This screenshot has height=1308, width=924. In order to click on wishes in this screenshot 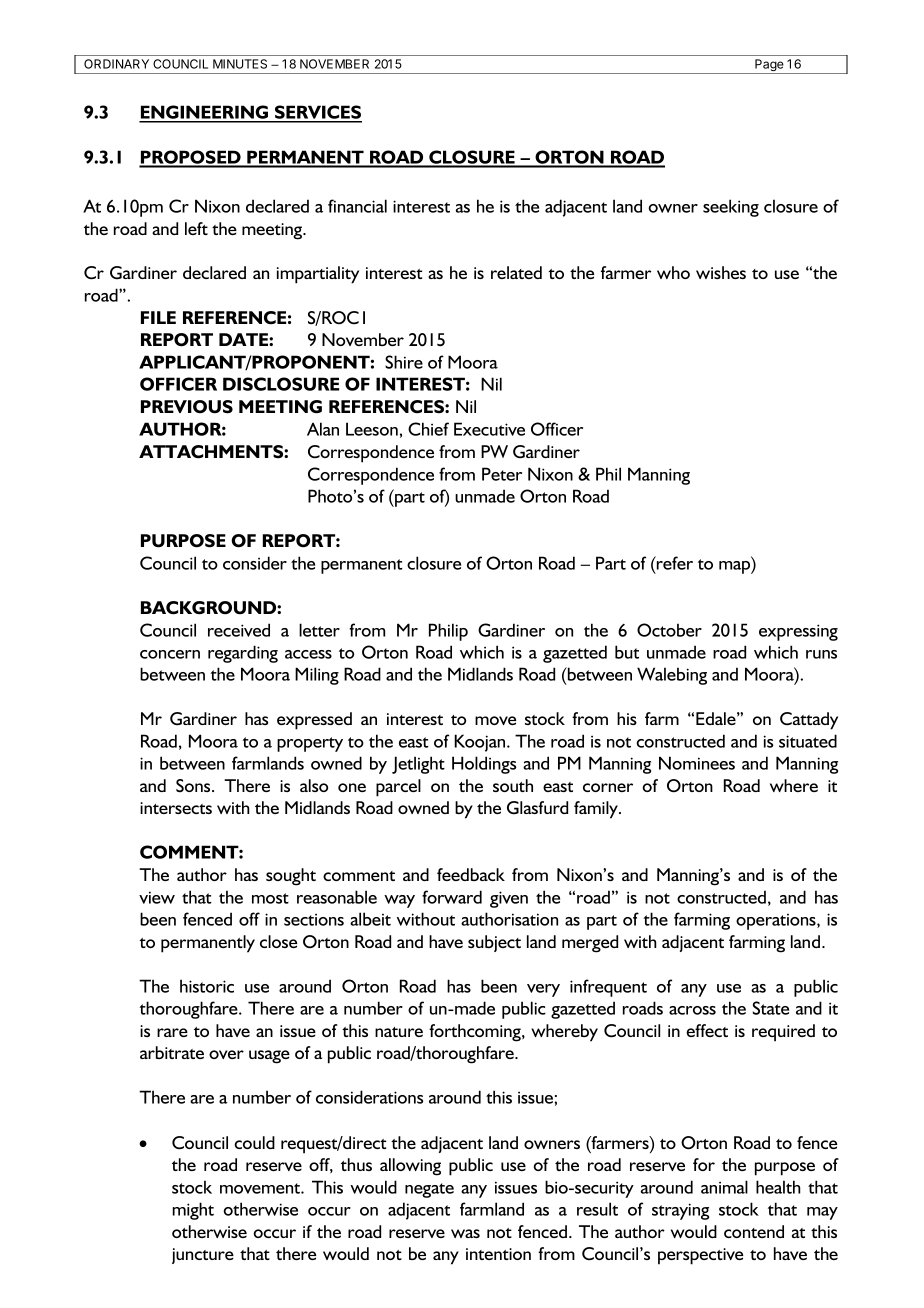, I will do `click(721, 272)`.
